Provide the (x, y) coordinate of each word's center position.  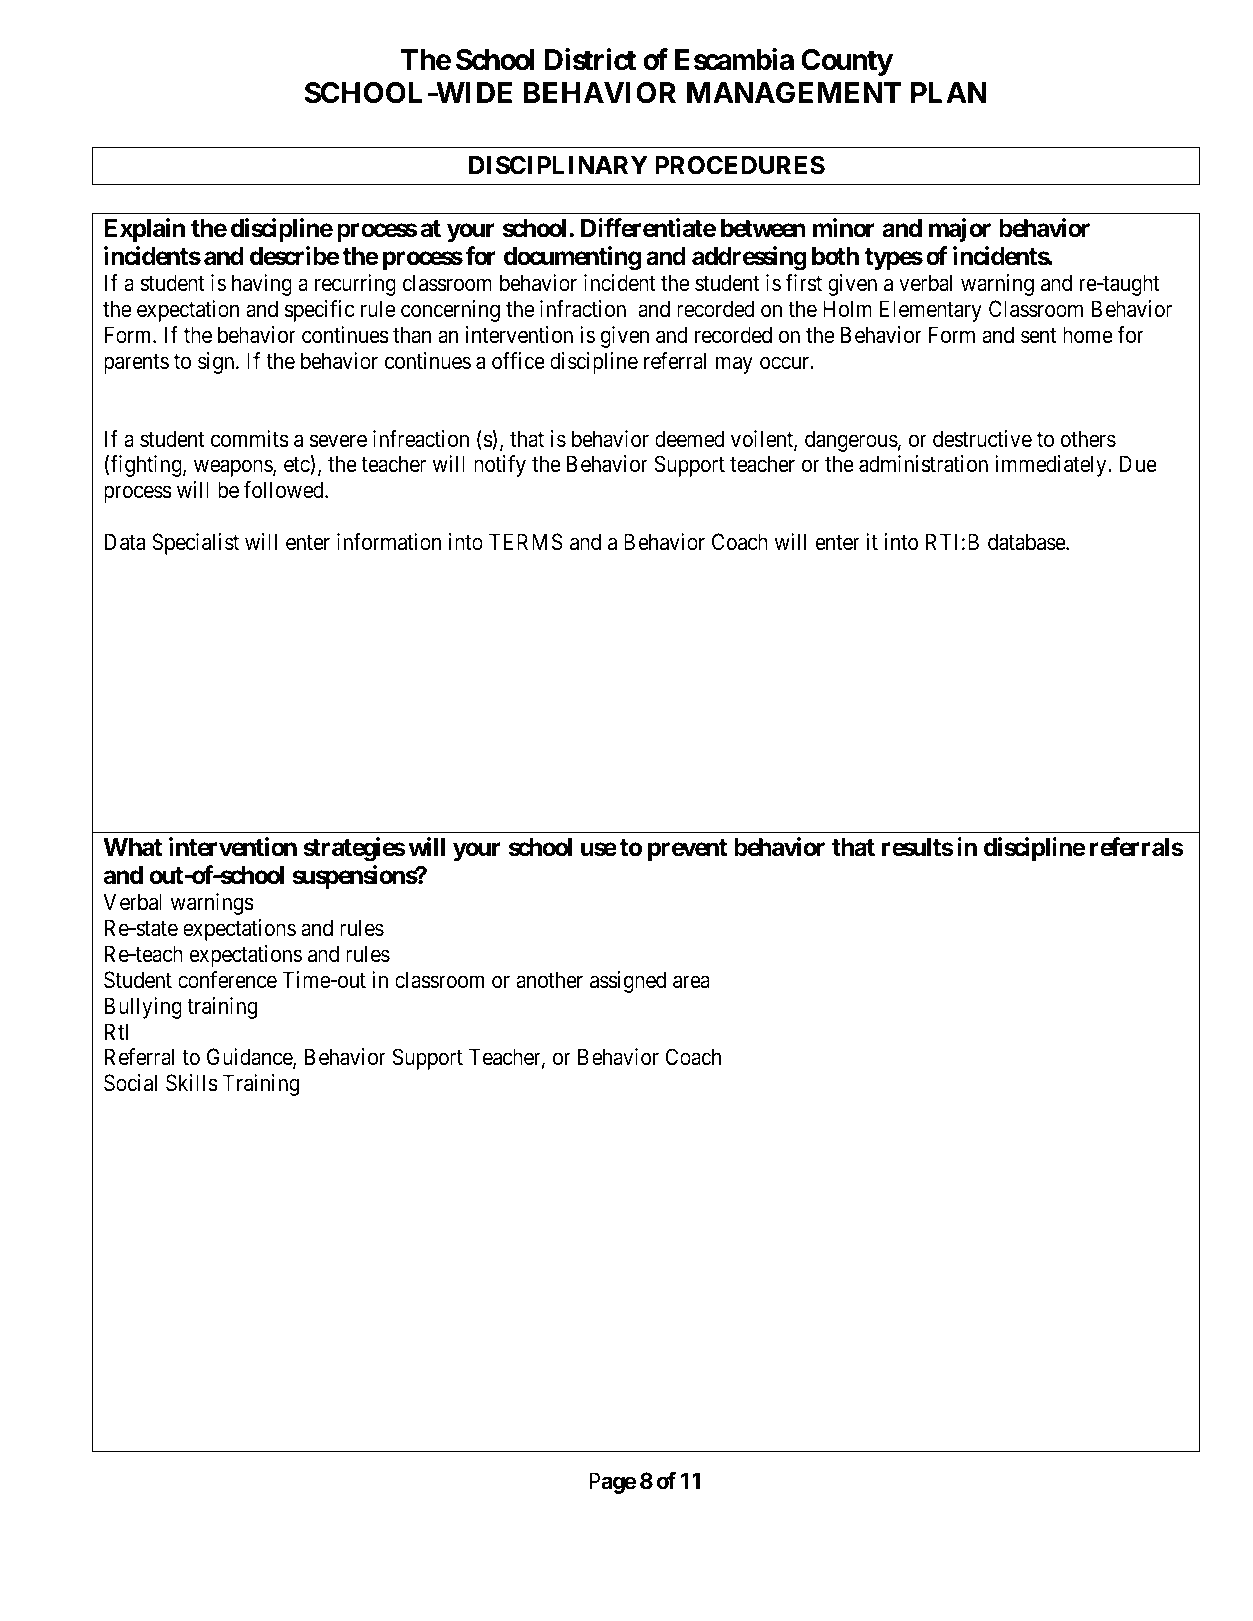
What (133, 847)
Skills (192, 1083)
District (590, 60)
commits (250, 439)
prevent (688, 850)
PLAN (949, 92)
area (691, 982)
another (549, 980)
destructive (982, 439)
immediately (1052, 466)
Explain (144, 230)
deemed (689, 439)
